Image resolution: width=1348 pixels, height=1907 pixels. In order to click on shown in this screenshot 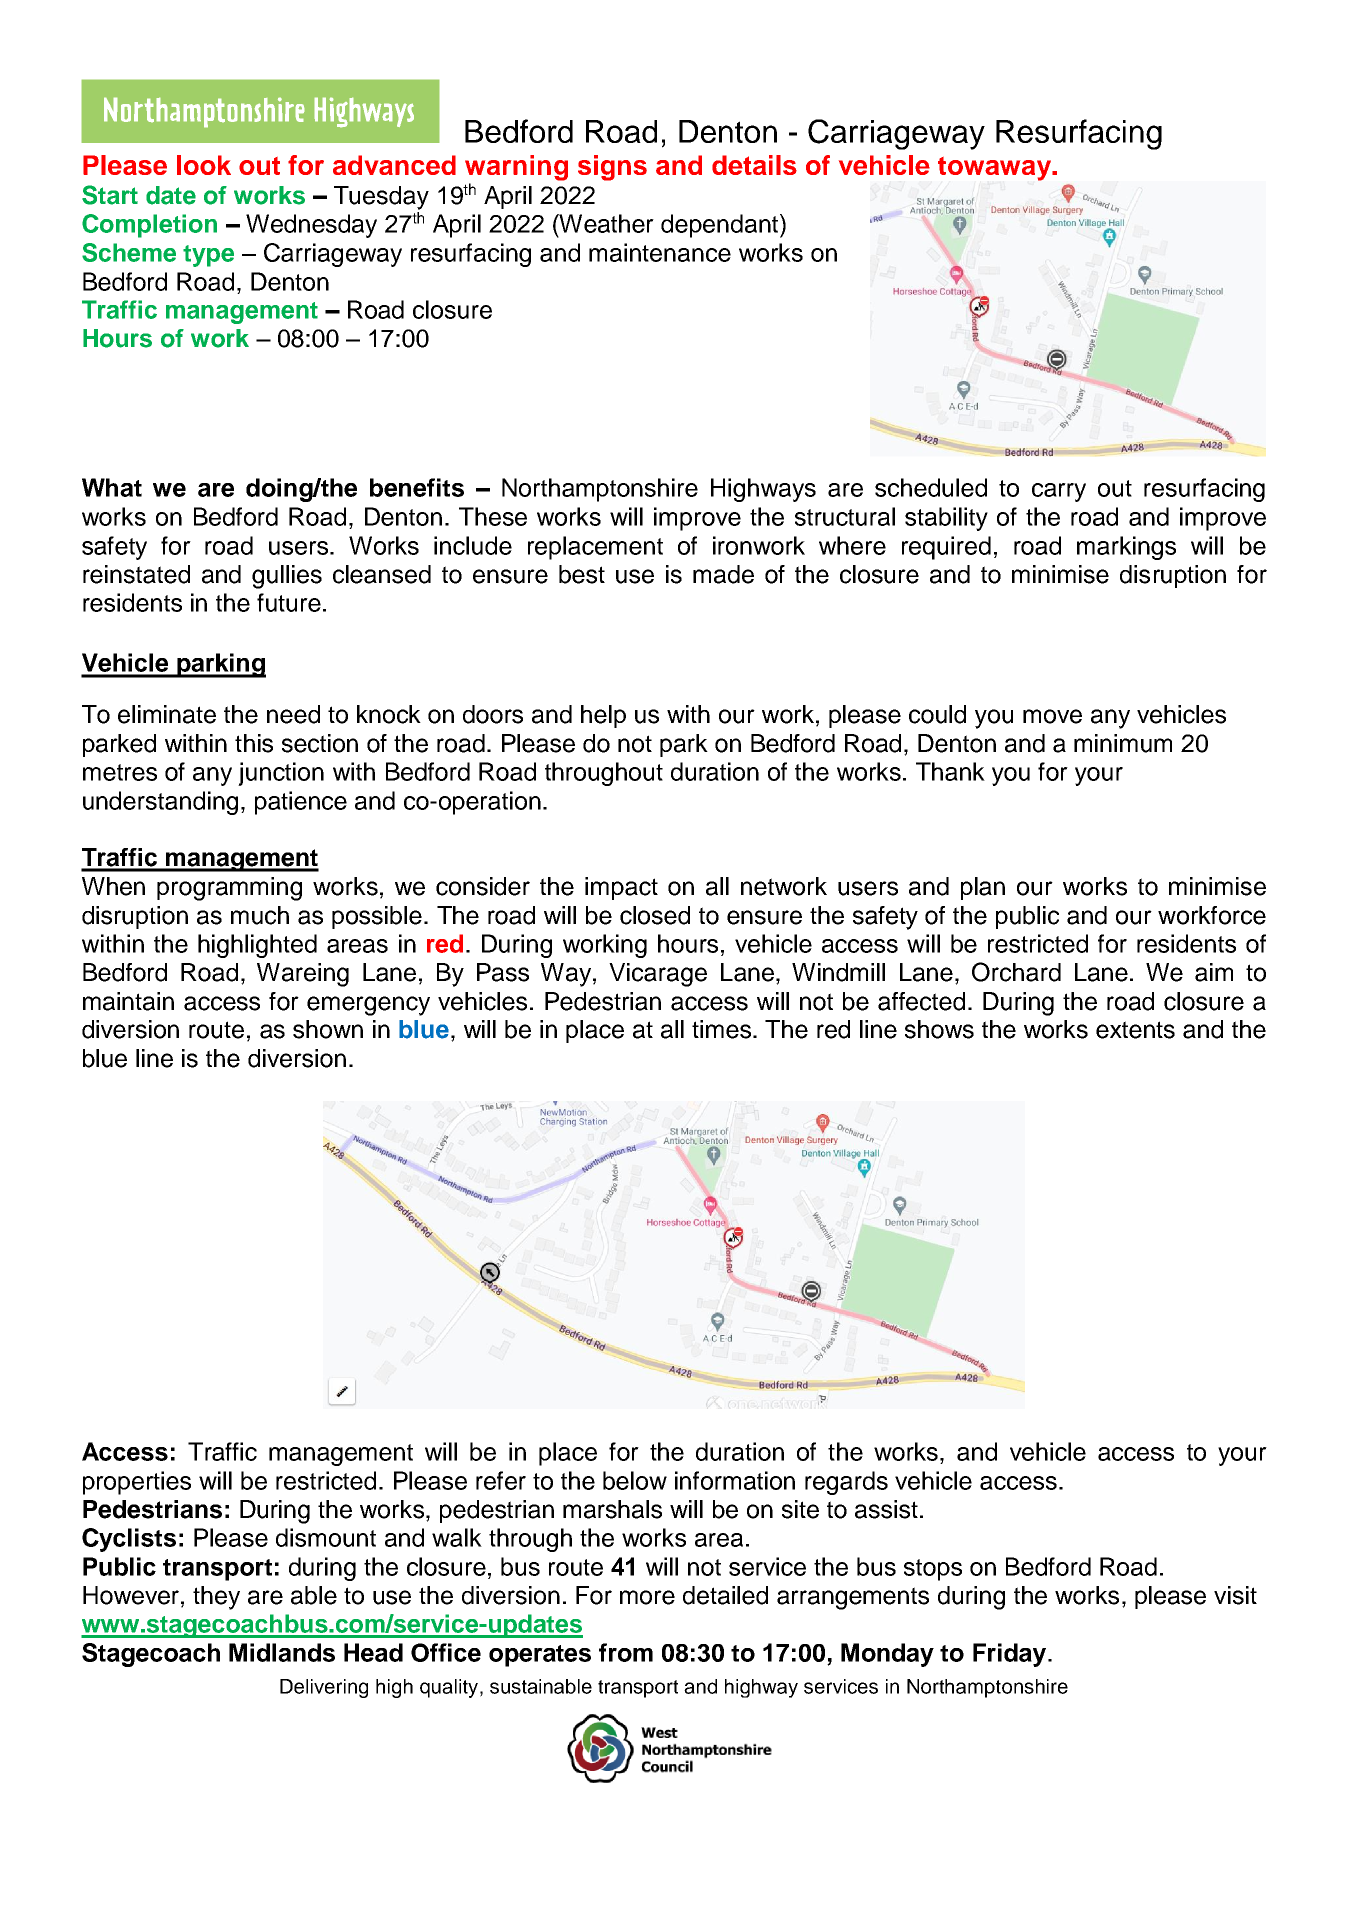, I will do `click(328, 1029)`.
